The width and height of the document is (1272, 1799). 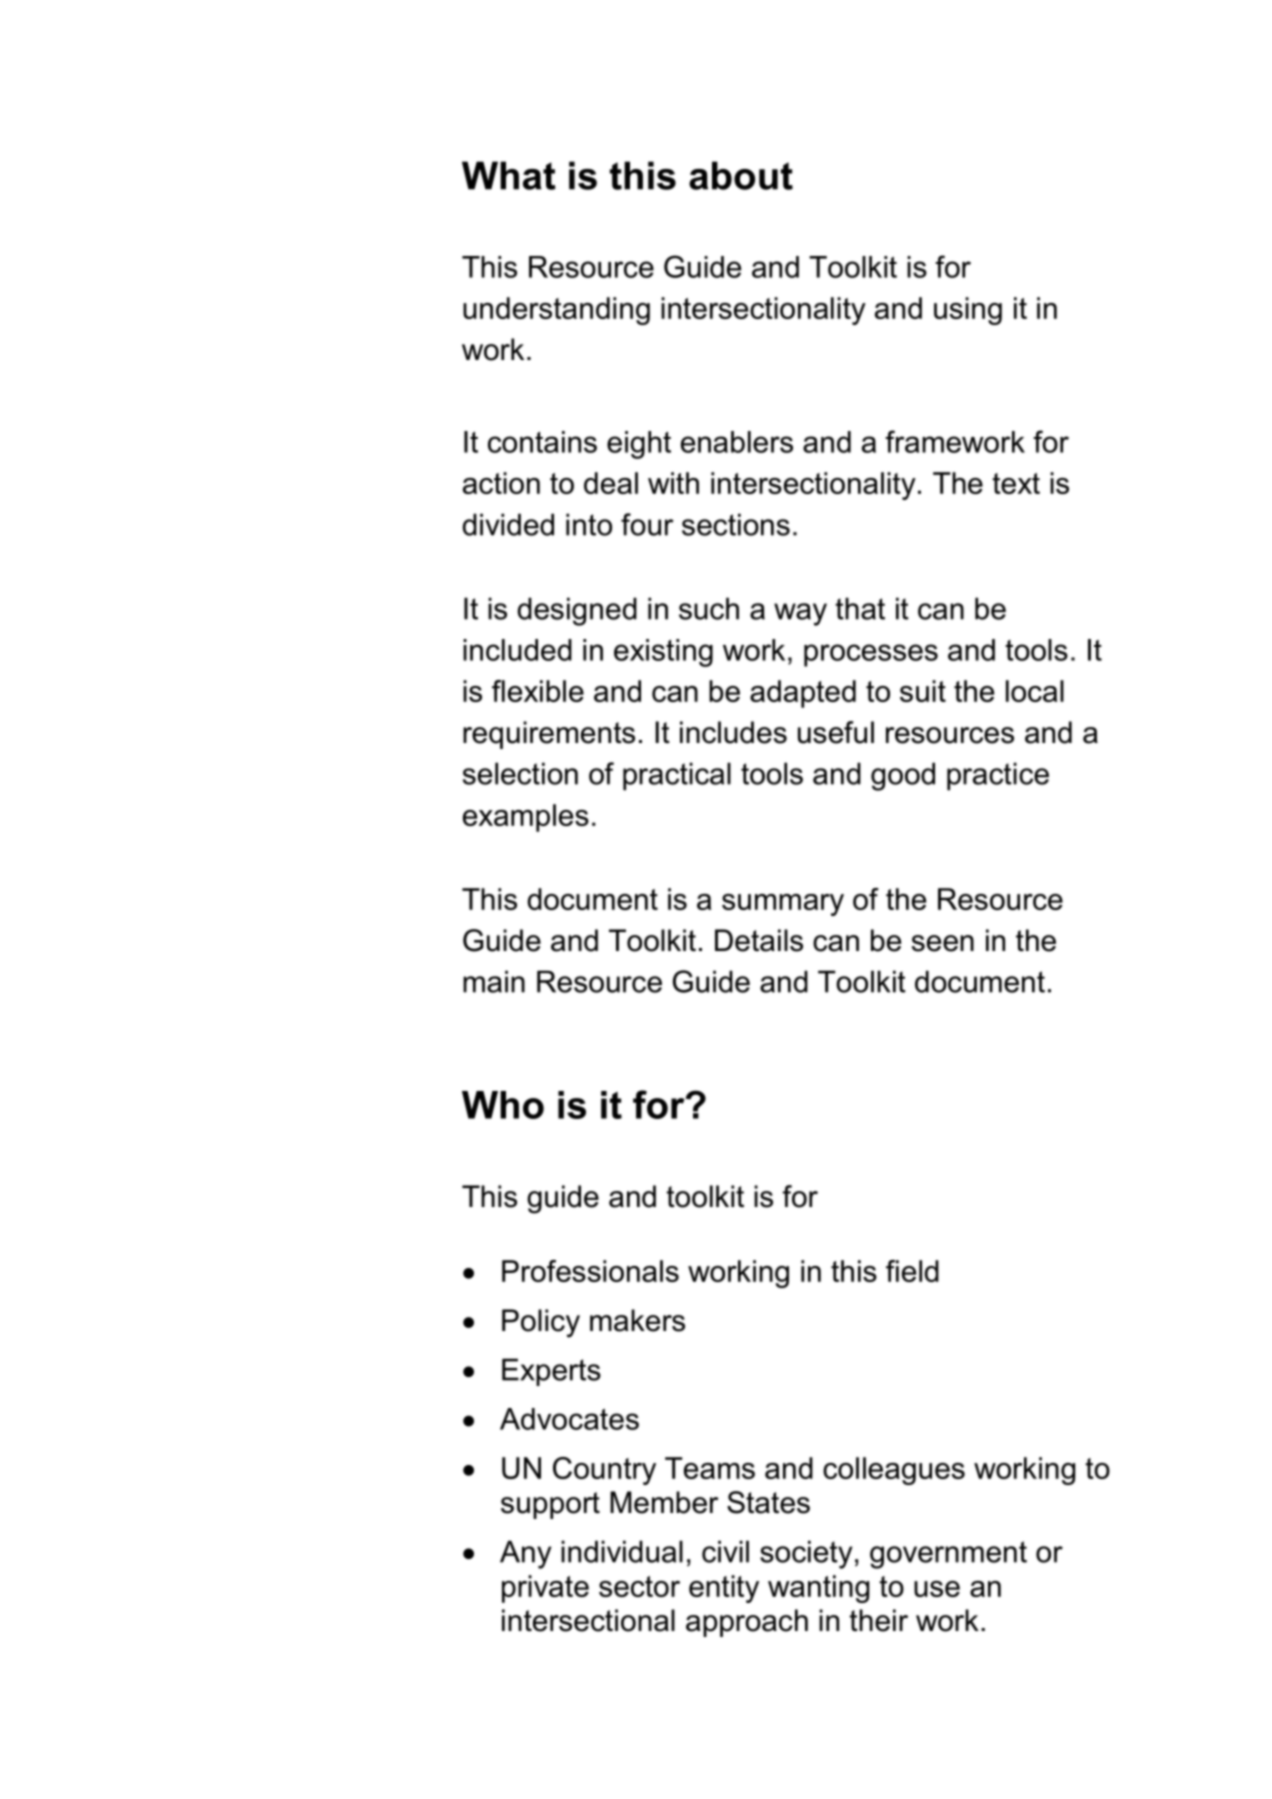 What do you see at coordinates (803, 694) in the document?
I see `adapted` at bounding box center [803, 694].
